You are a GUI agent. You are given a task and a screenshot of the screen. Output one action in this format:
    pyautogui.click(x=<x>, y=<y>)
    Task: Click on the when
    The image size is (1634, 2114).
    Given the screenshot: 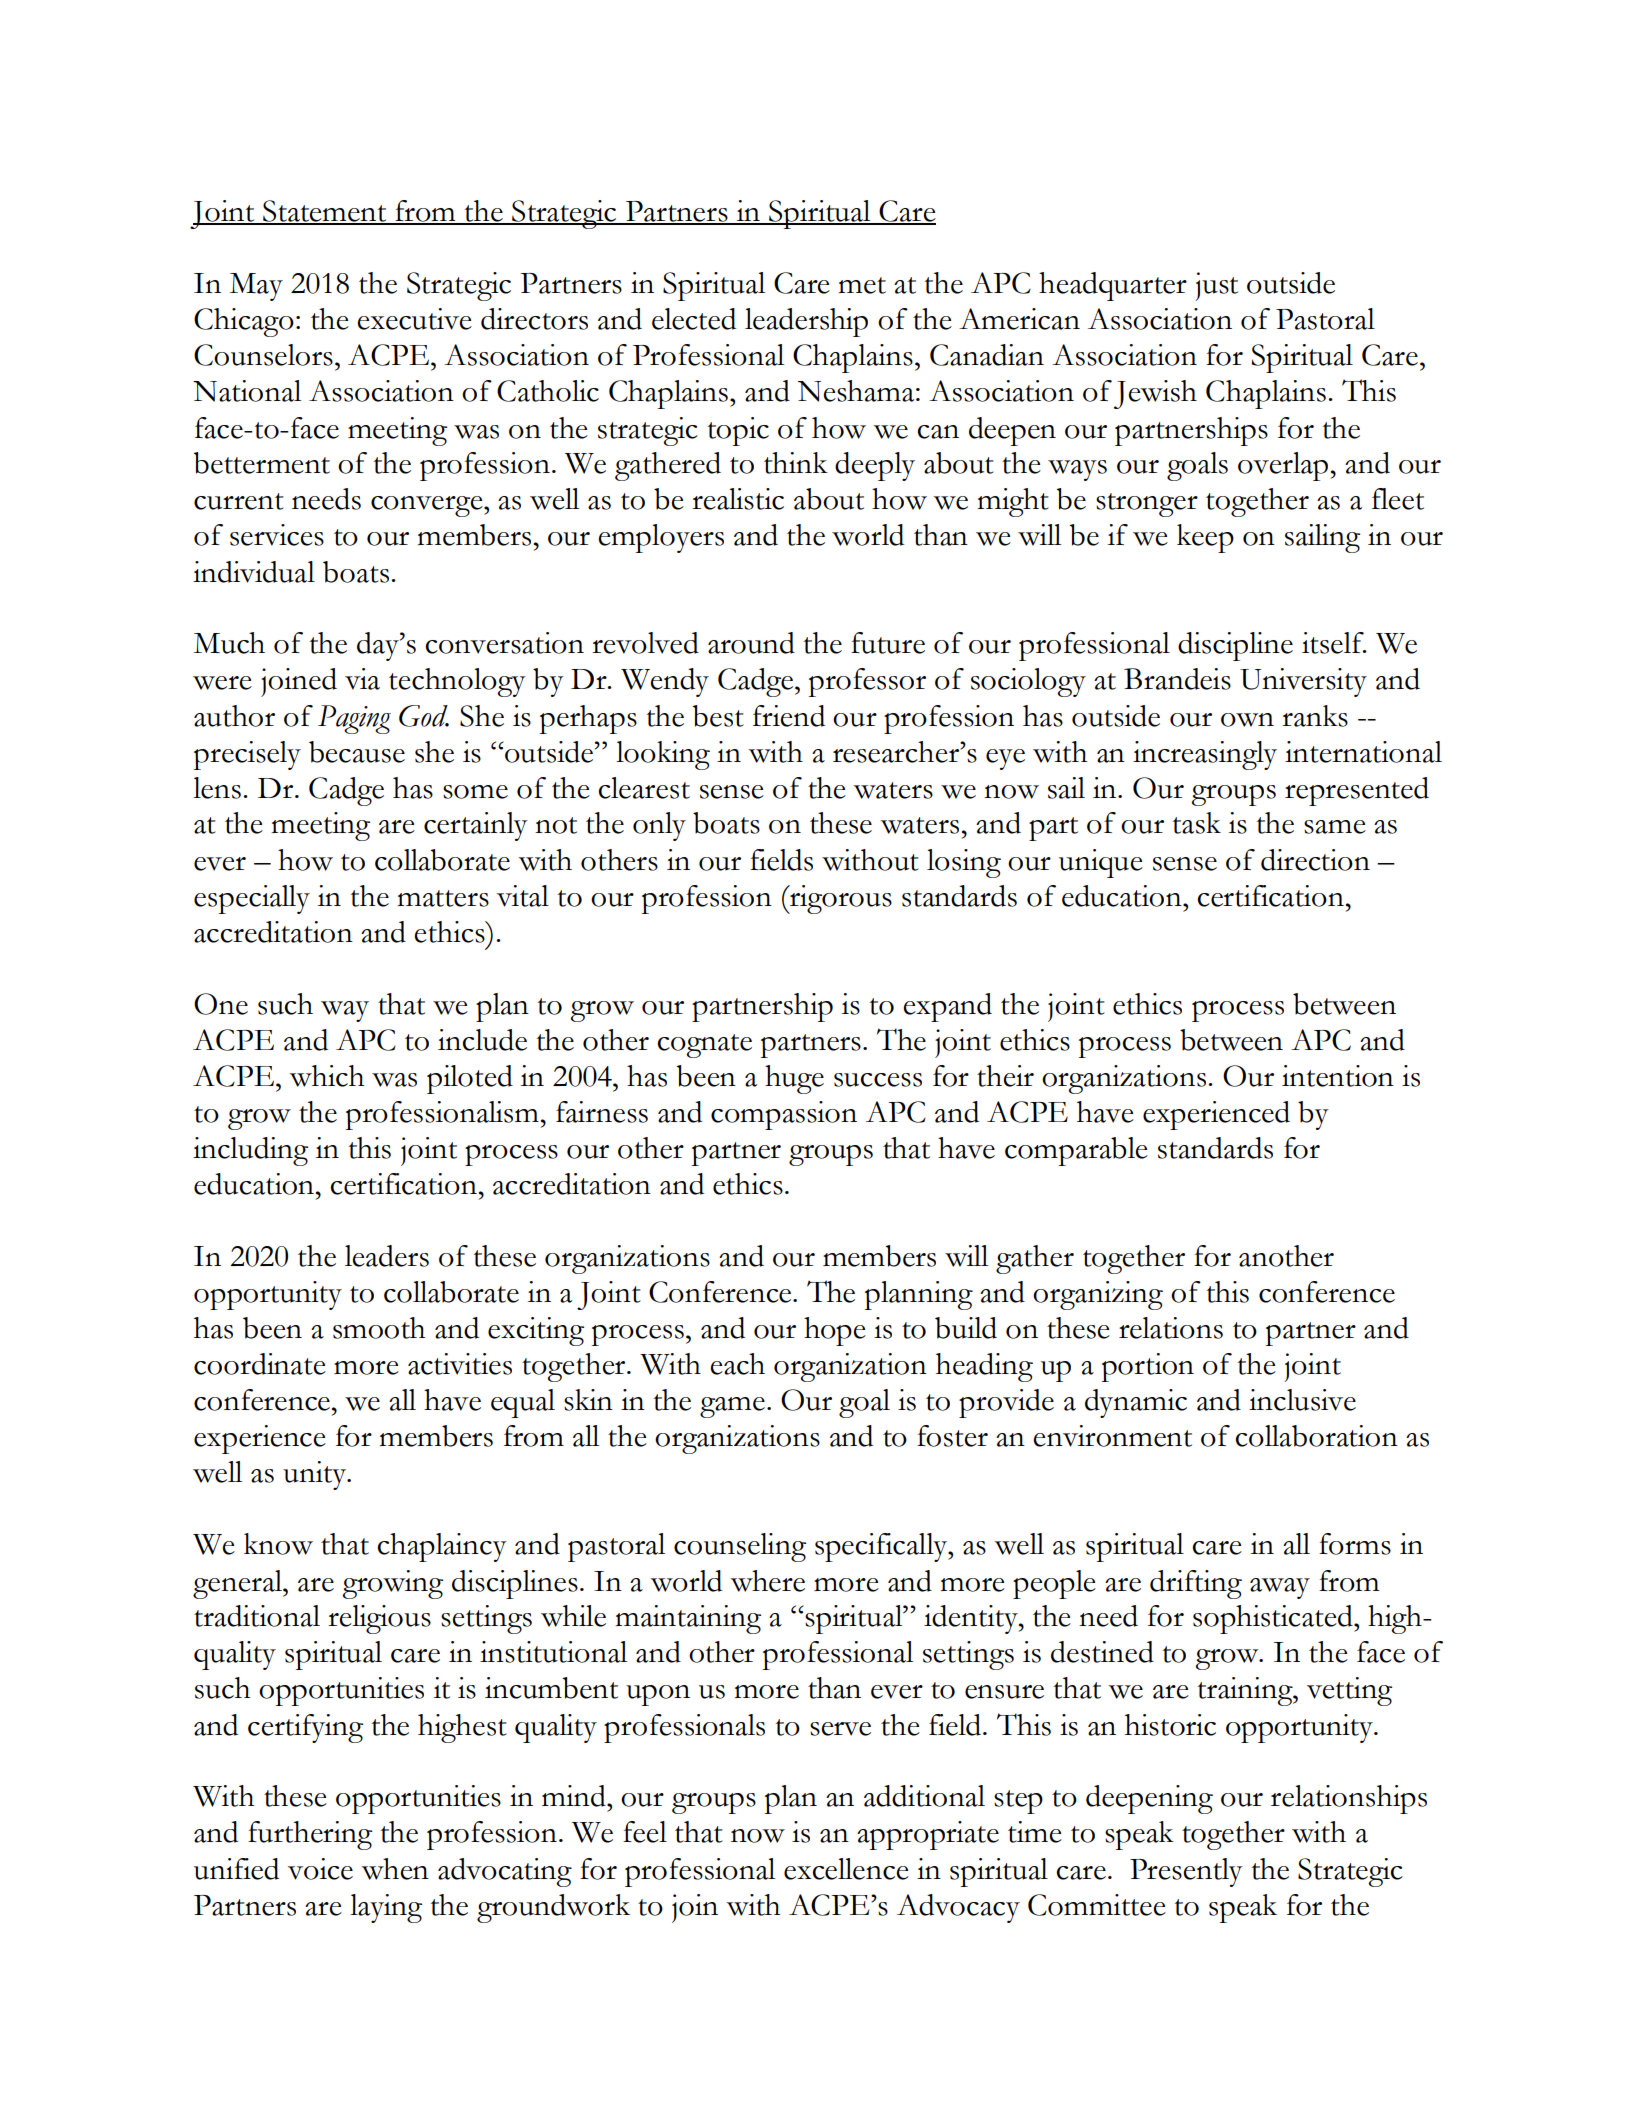 What is the action you would take?
    pyautogui.click(x=395, y=1869)
